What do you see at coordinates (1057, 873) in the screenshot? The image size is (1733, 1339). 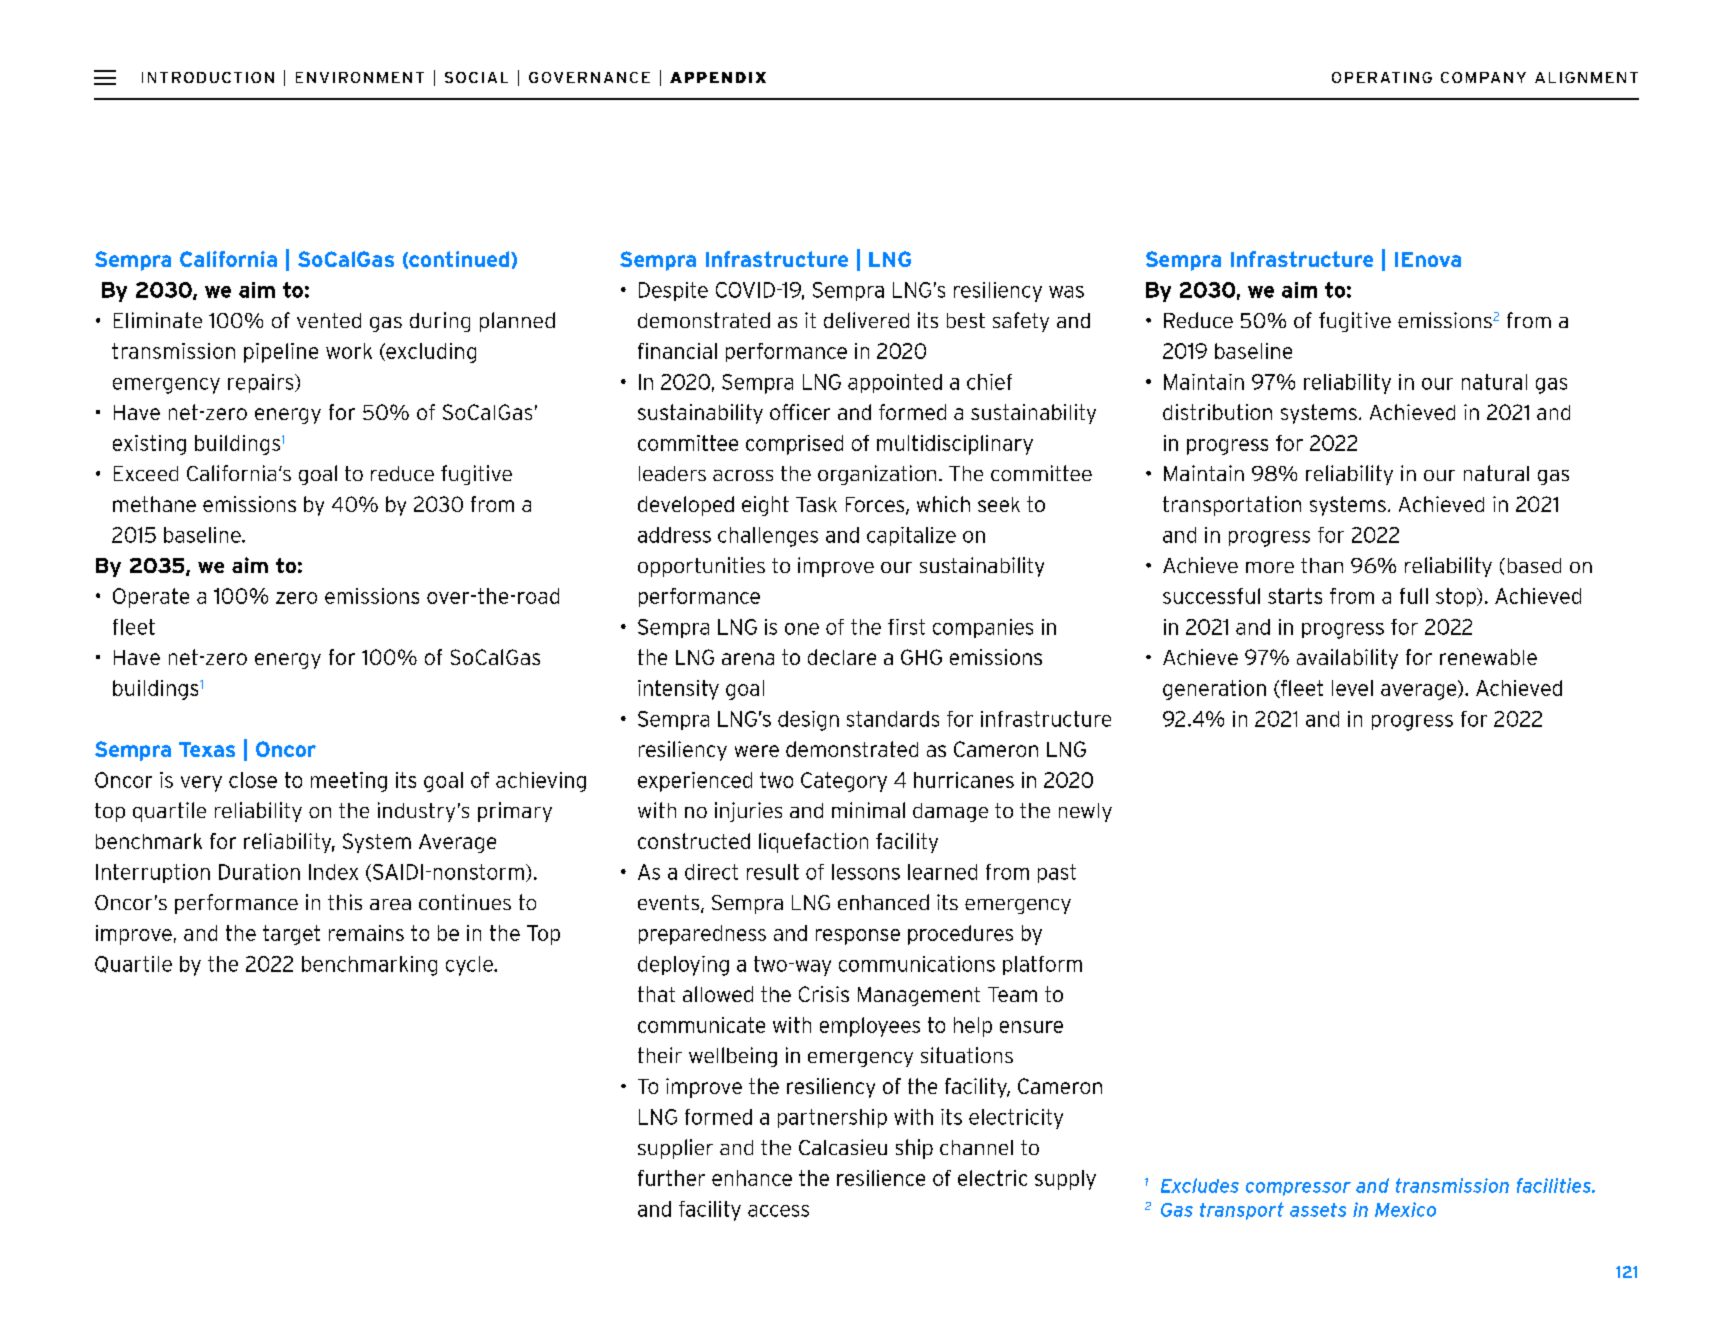 I see `past` at bounding box center [1057, 873].
